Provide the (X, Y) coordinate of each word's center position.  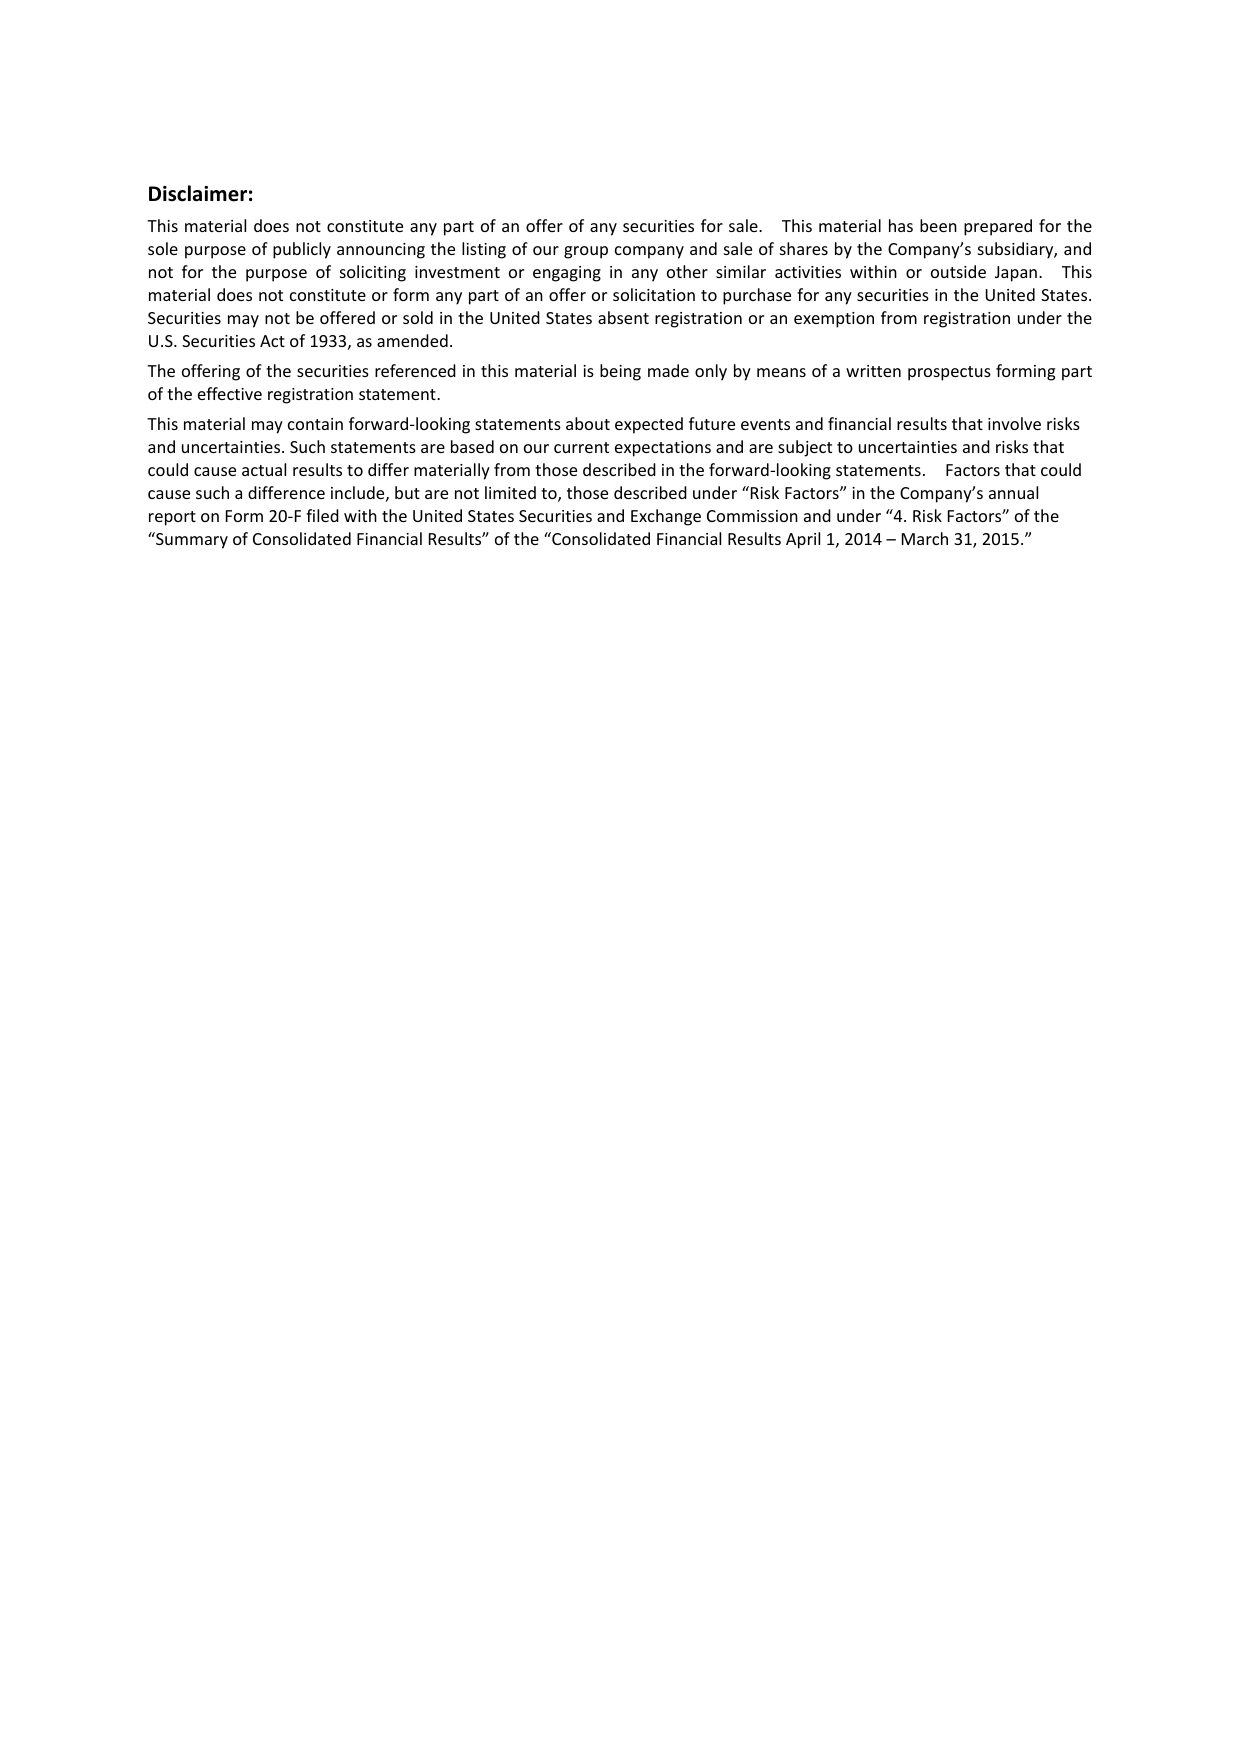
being (620, 372)
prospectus (949, 373)
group (586, 252)
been (938, 225)
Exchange (666, 517)
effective (230, 393)
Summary (191, 540)
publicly (302, 250)
